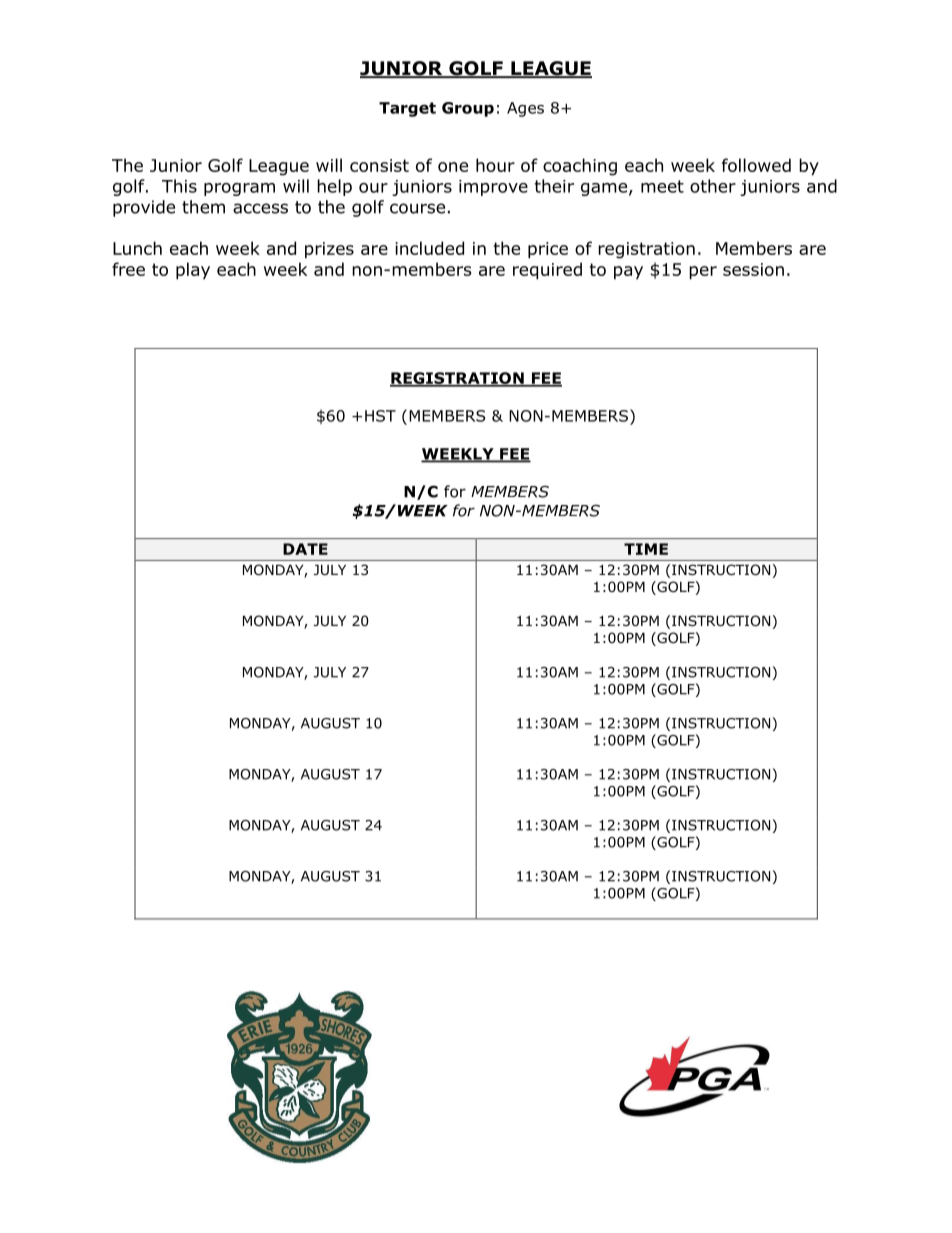 The width and height of the screenshot is (952, 1233). What do you see at coordinates (179, 186) in the screenshot?
I see `This` at bounding box center [179, 186].
